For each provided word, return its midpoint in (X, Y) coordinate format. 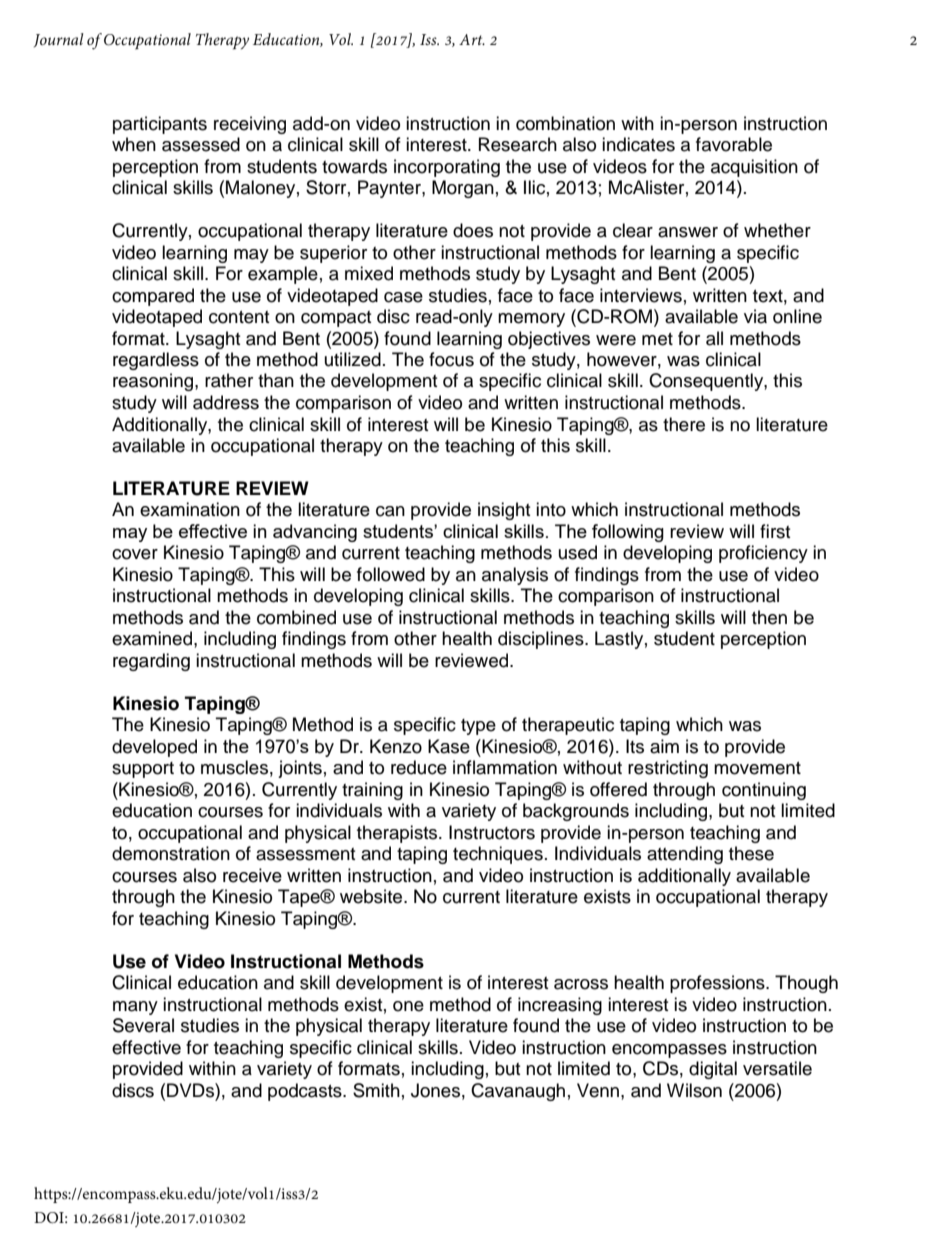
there (684, 424)
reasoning (154, 382)
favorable (734, 144)
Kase (449, 746)
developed (154, 748)
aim (664, 746)
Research (518, 144)
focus (451, 359)
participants (160, 125)
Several (143, 1025)
